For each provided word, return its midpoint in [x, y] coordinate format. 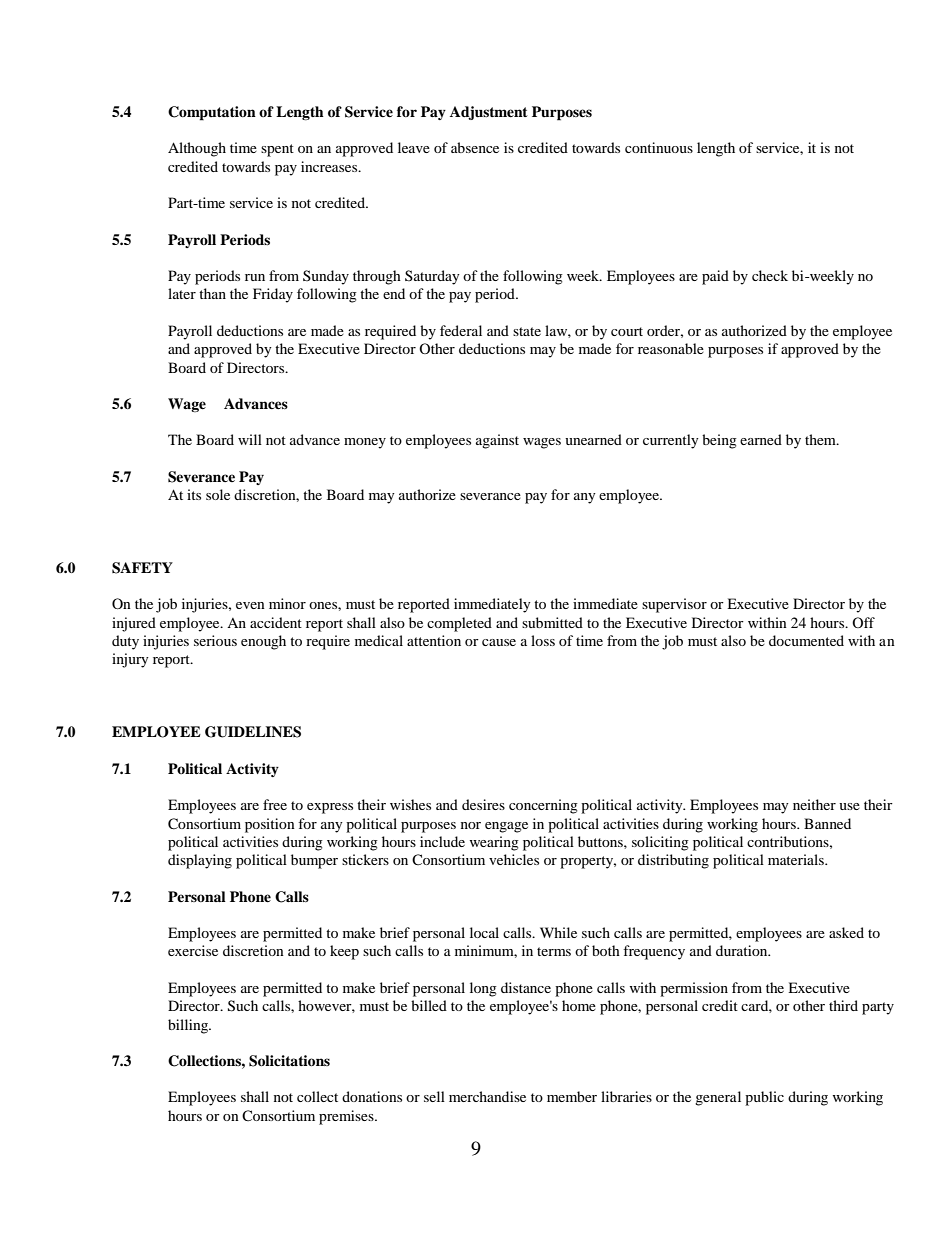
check [770, 275]
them [821, 439]
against [497, 441]
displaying [200, 861]
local [484, 932]
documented [806, 640]
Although [197, 149]
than [212, 293]
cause [499, 642]
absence [475, 147]
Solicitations [289, 1061]
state [527, 331]
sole [218, 494]
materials [797, 859]
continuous [659, 147]
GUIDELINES [253, 732]
